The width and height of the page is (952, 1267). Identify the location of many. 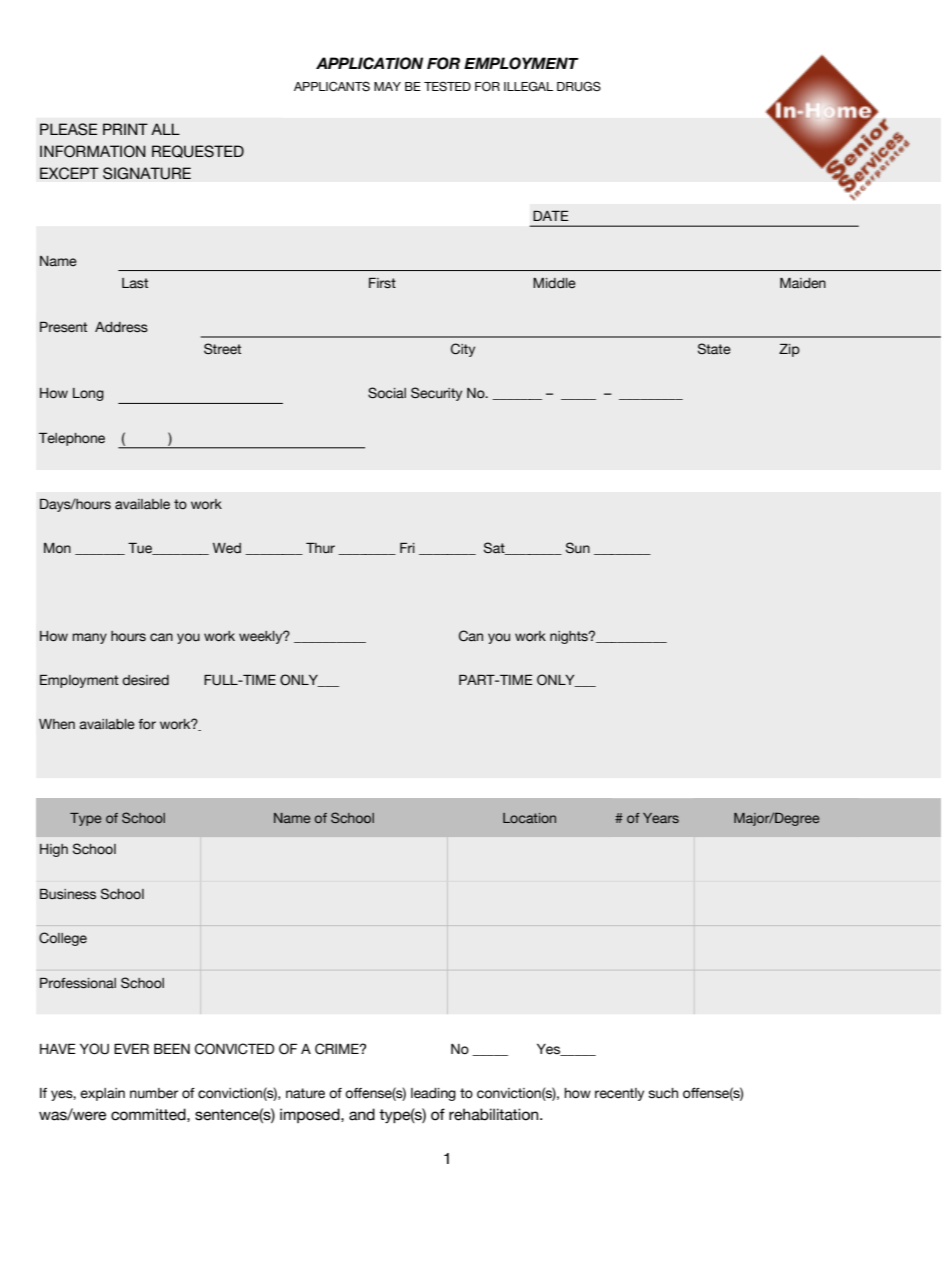
(89, 638).
